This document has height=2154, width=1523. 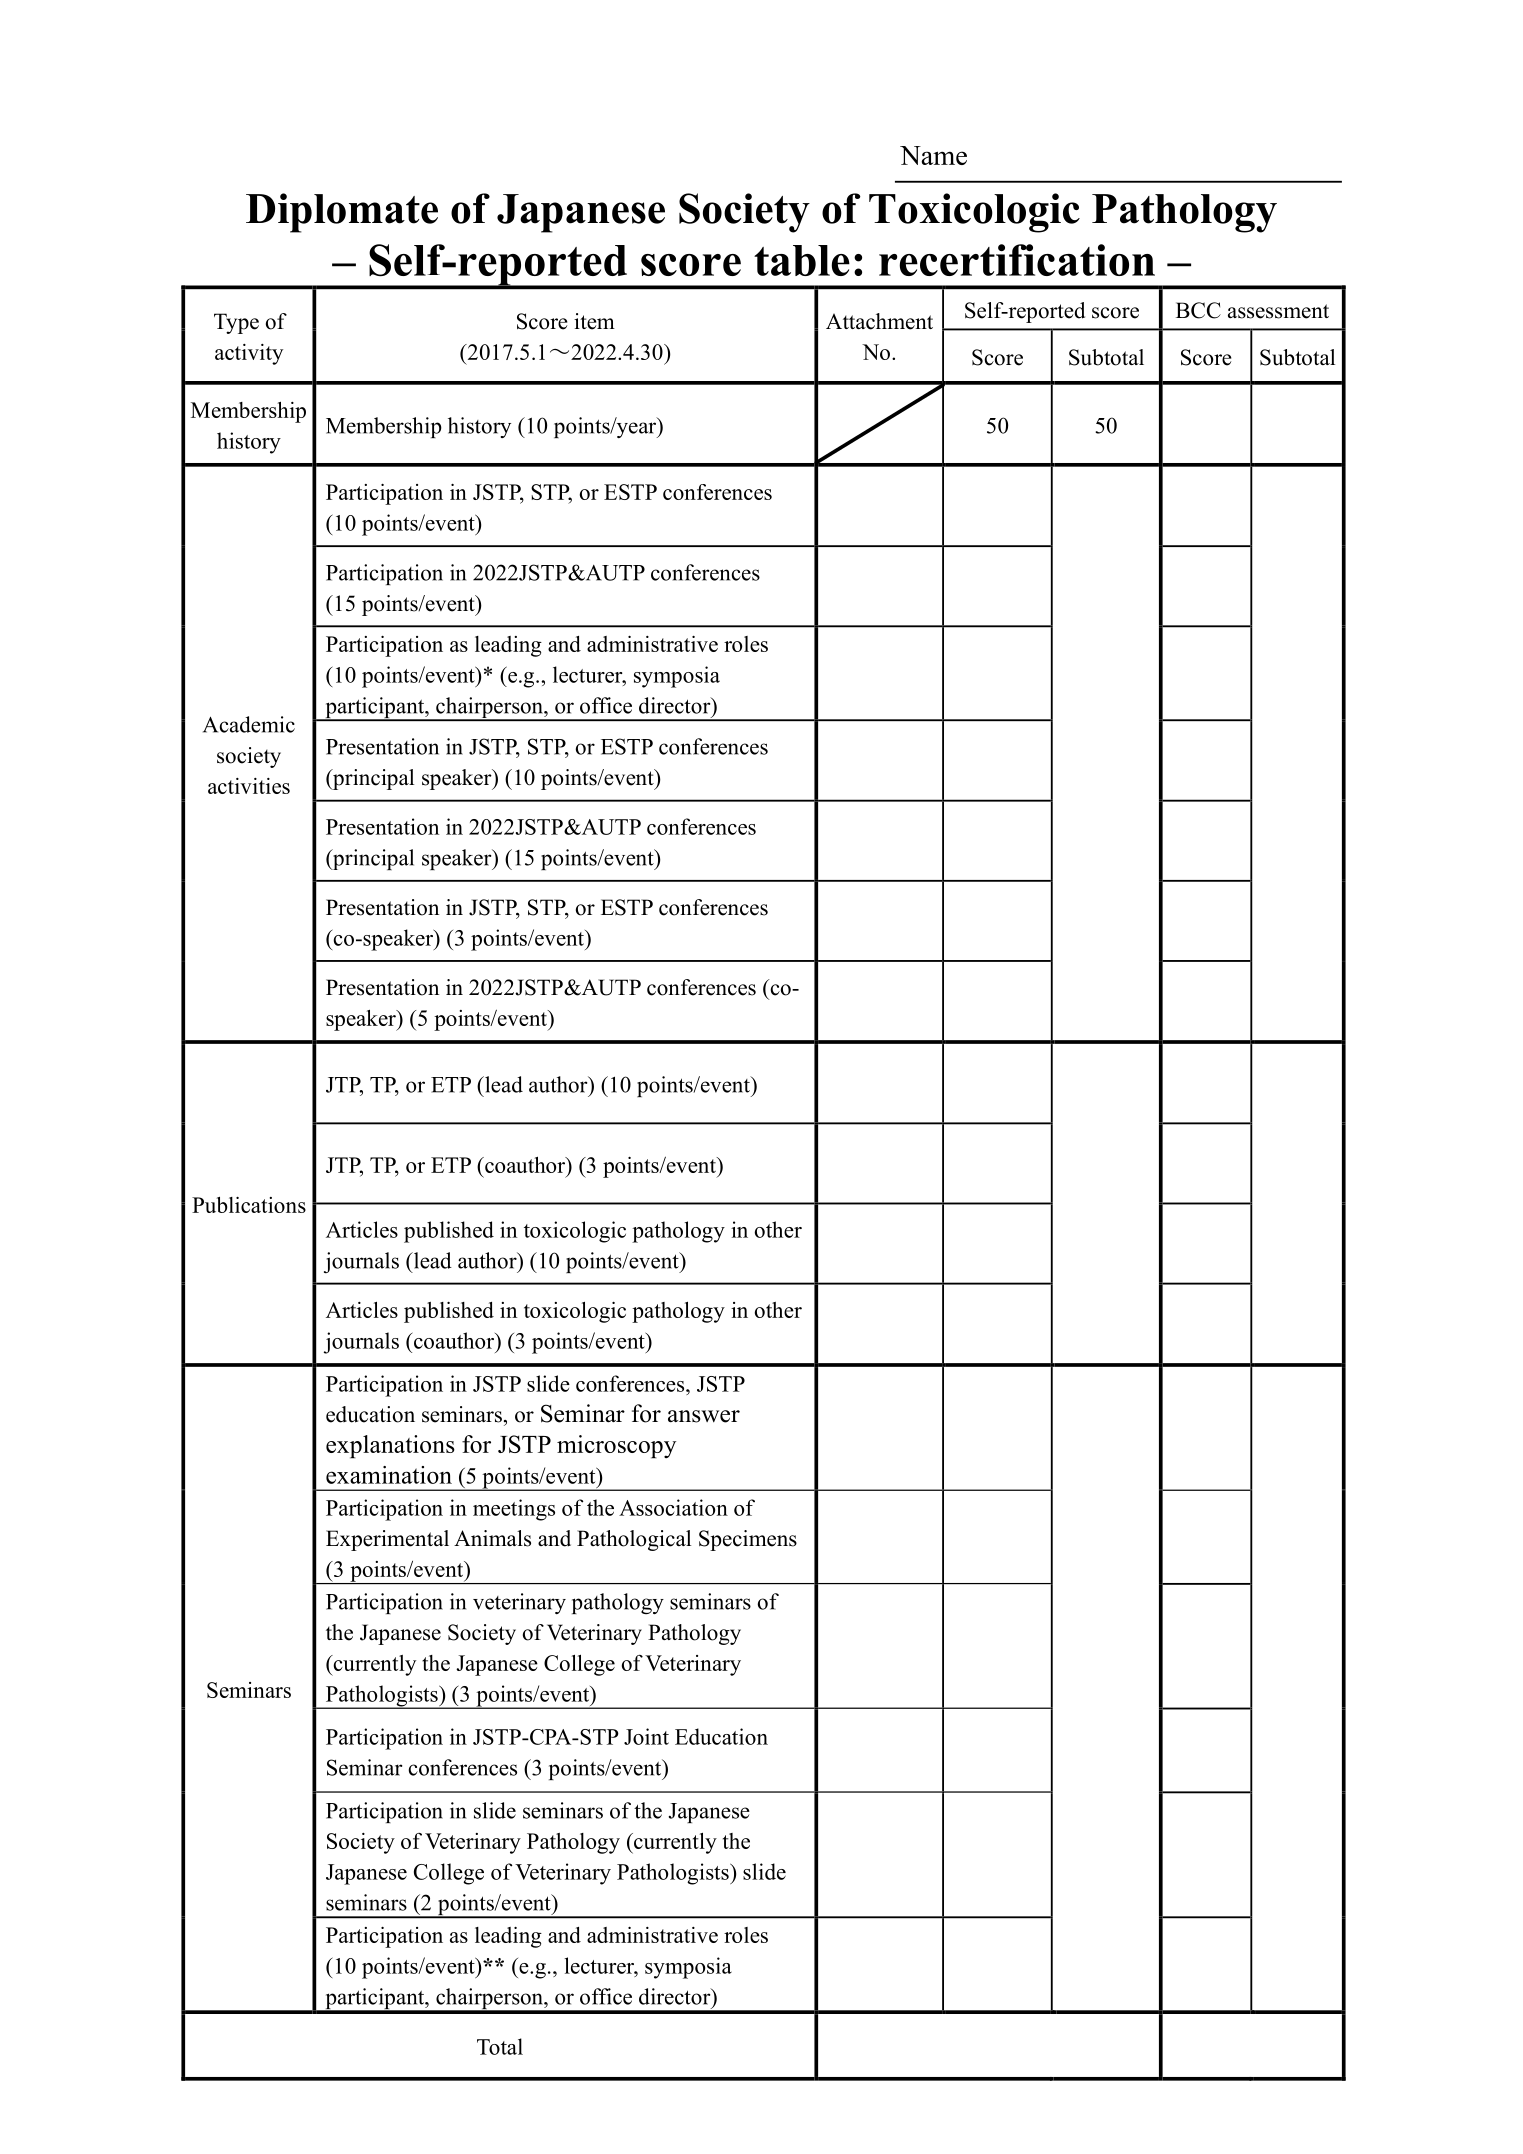 I want to click on Academic, so click(x=249, y=724).
